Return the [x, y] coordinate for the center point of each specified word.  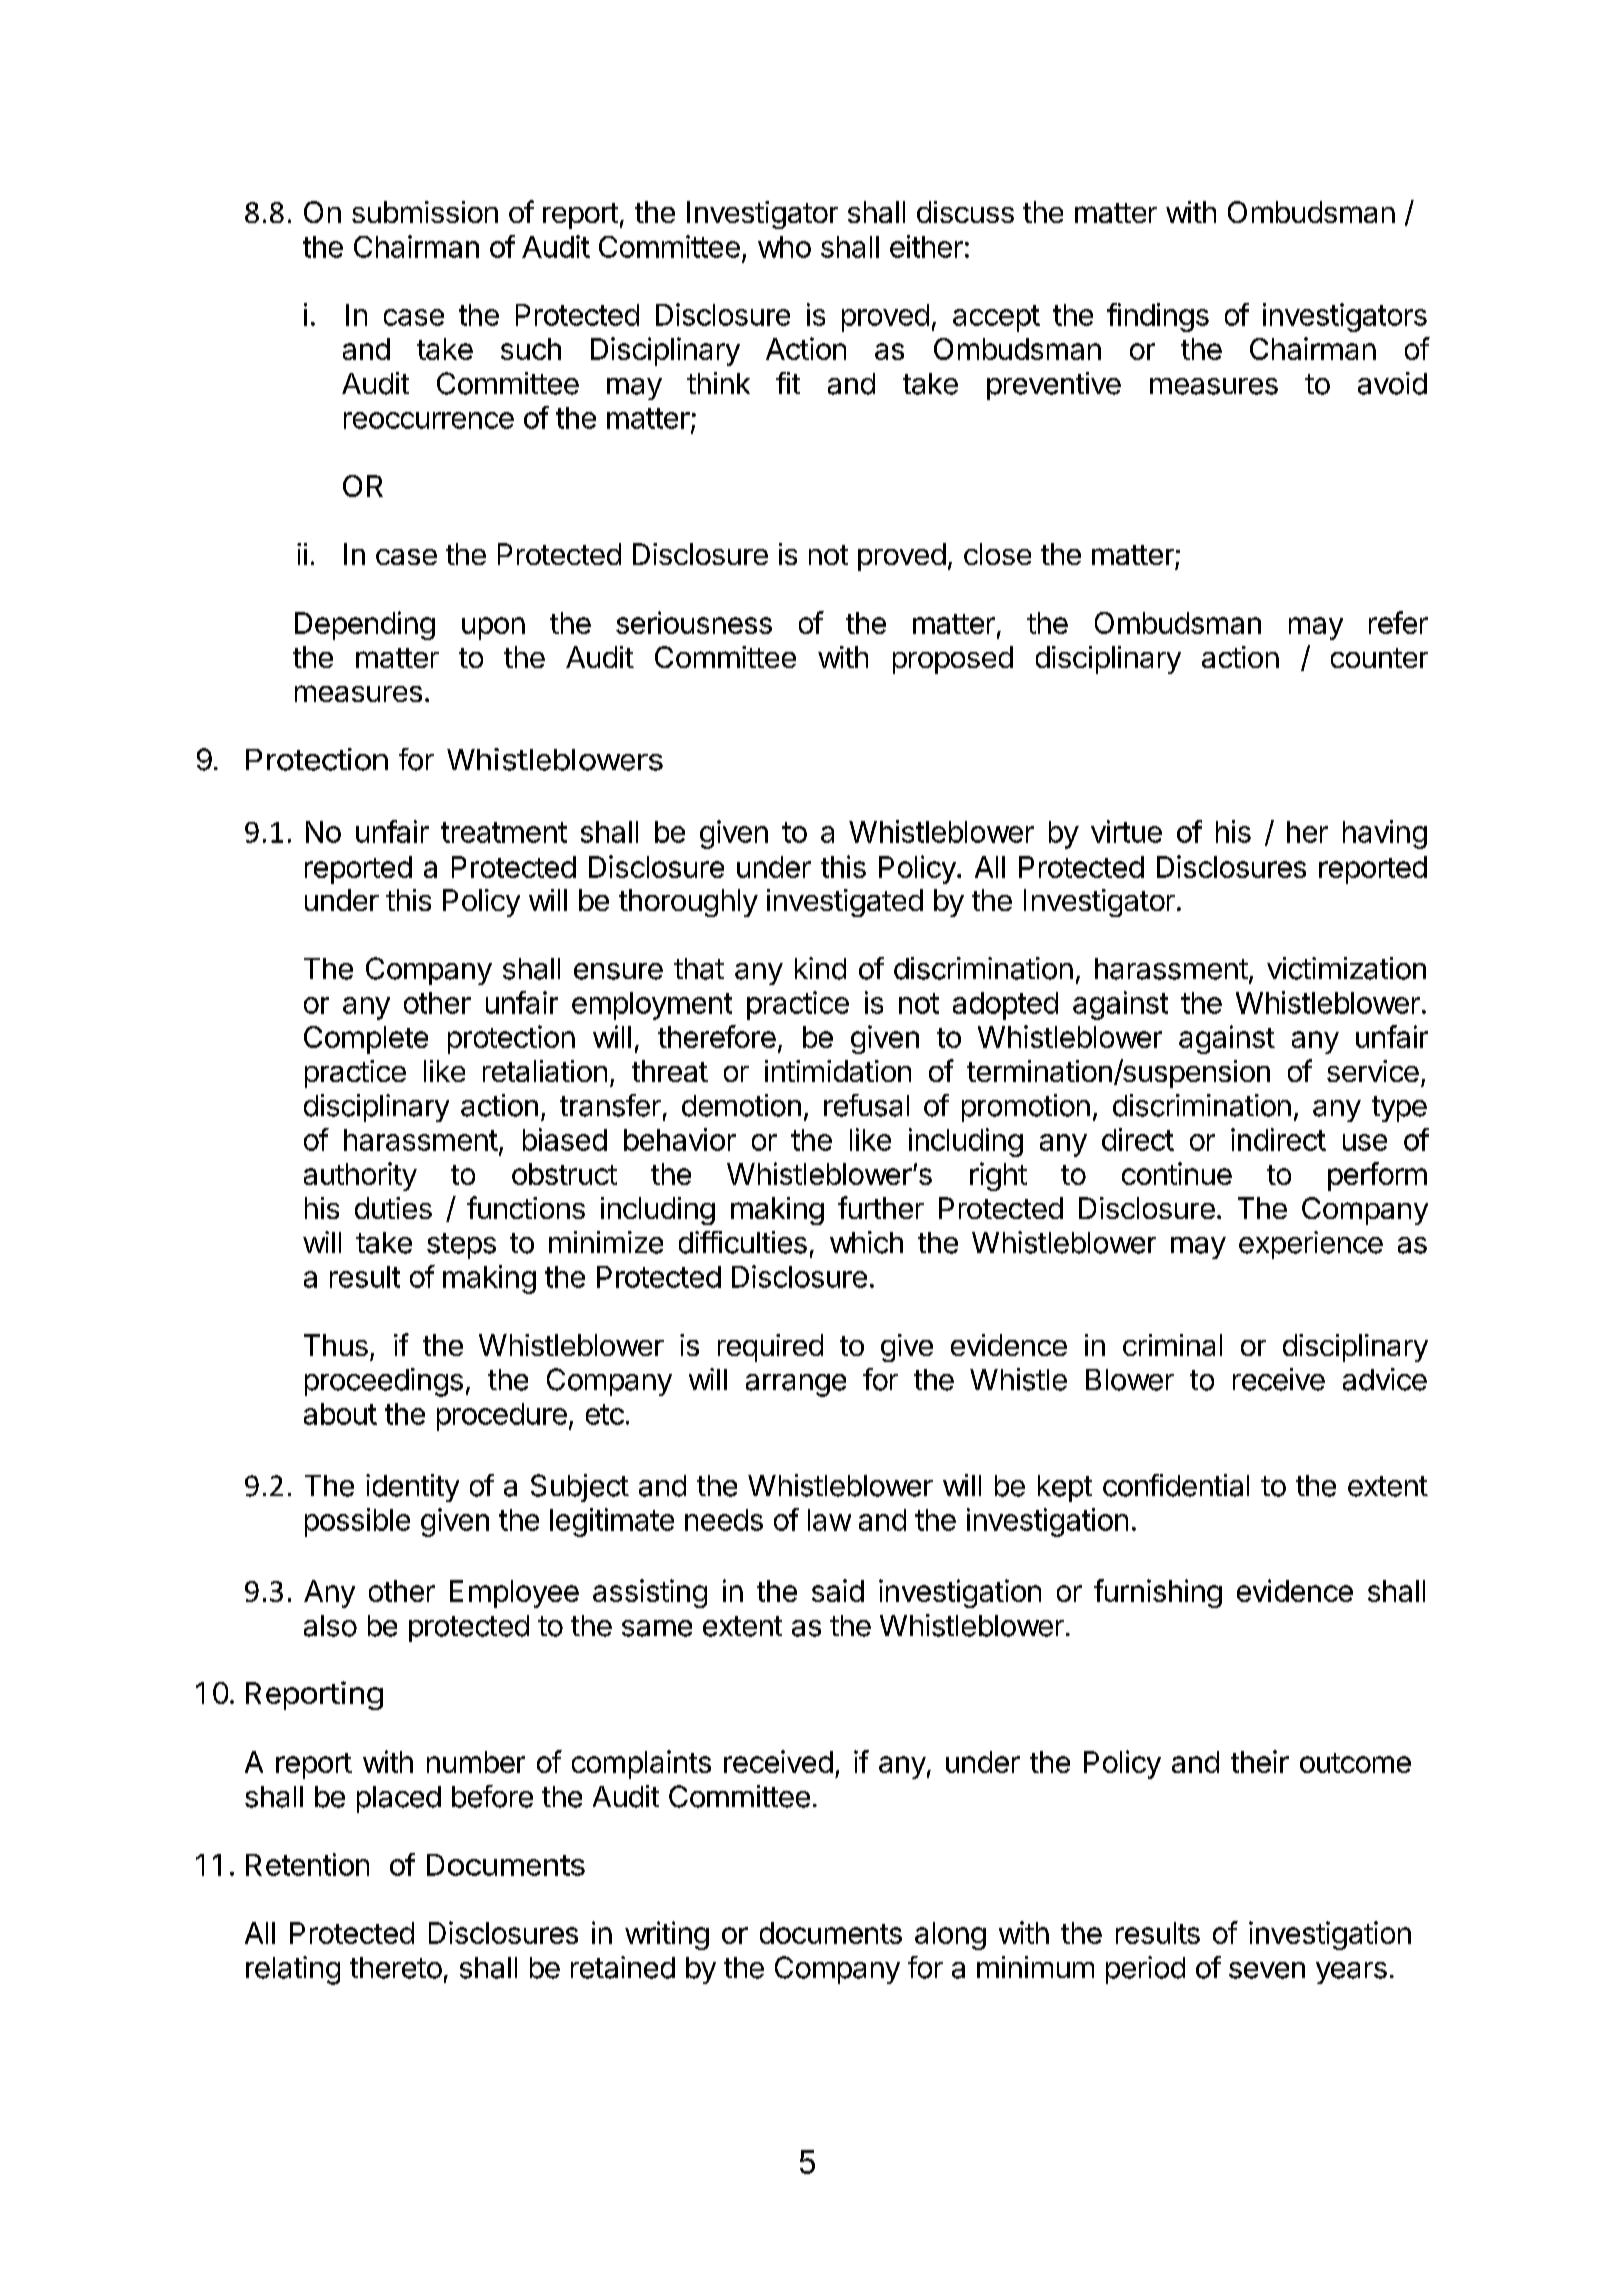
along [950, 1936]
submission [425, 212]
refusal [866, 1105]
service [1373, 1071]
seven [1267, 1970]
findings [1158, 317]
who [784, 247]
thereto [396, 1968]
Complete [366, 1040]
